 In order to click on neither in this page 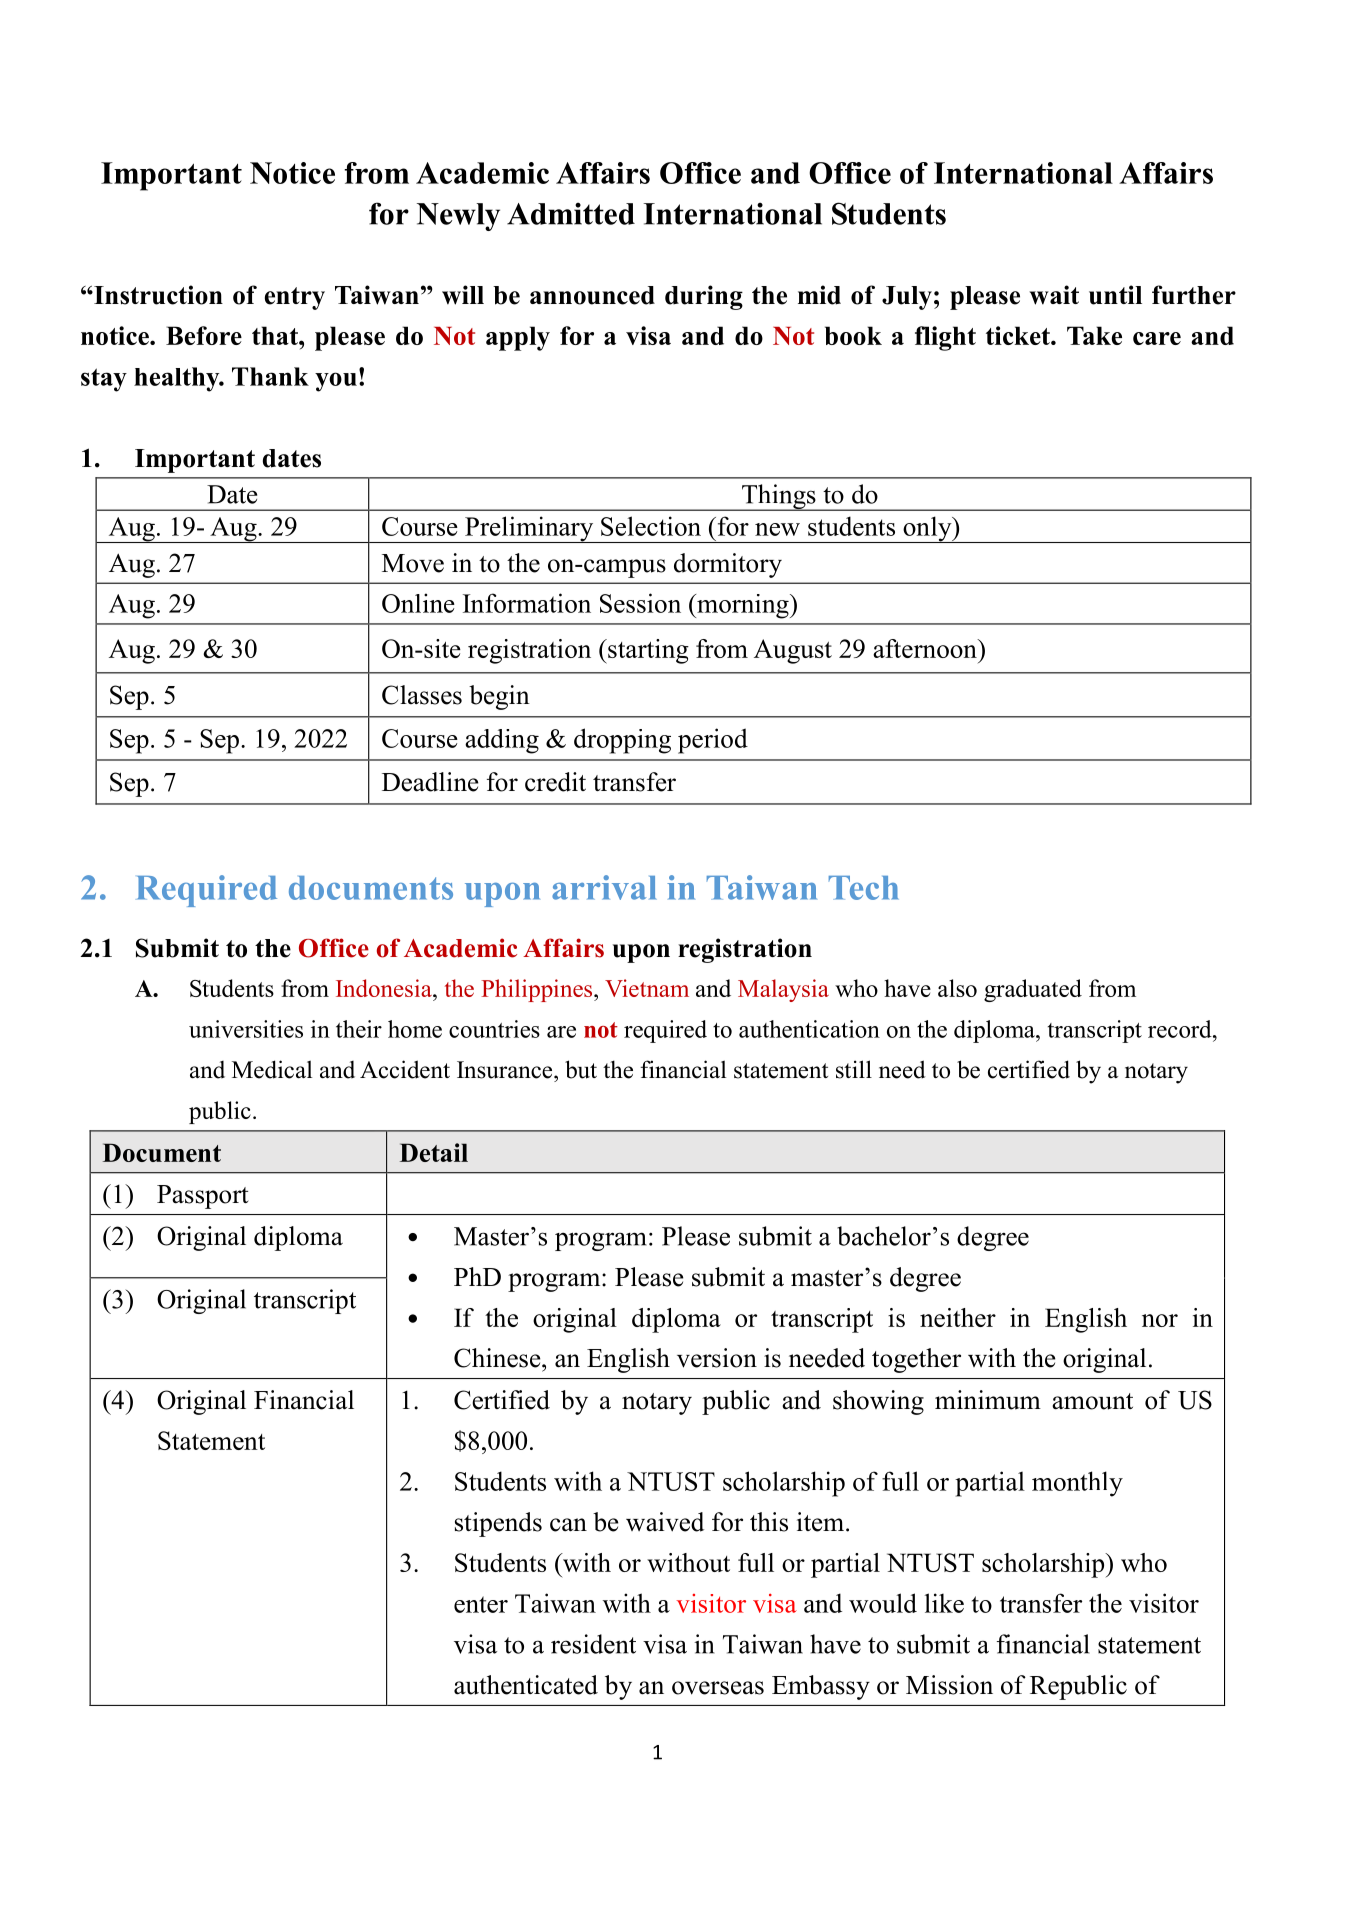, I will do `click(958, 1317)`.
